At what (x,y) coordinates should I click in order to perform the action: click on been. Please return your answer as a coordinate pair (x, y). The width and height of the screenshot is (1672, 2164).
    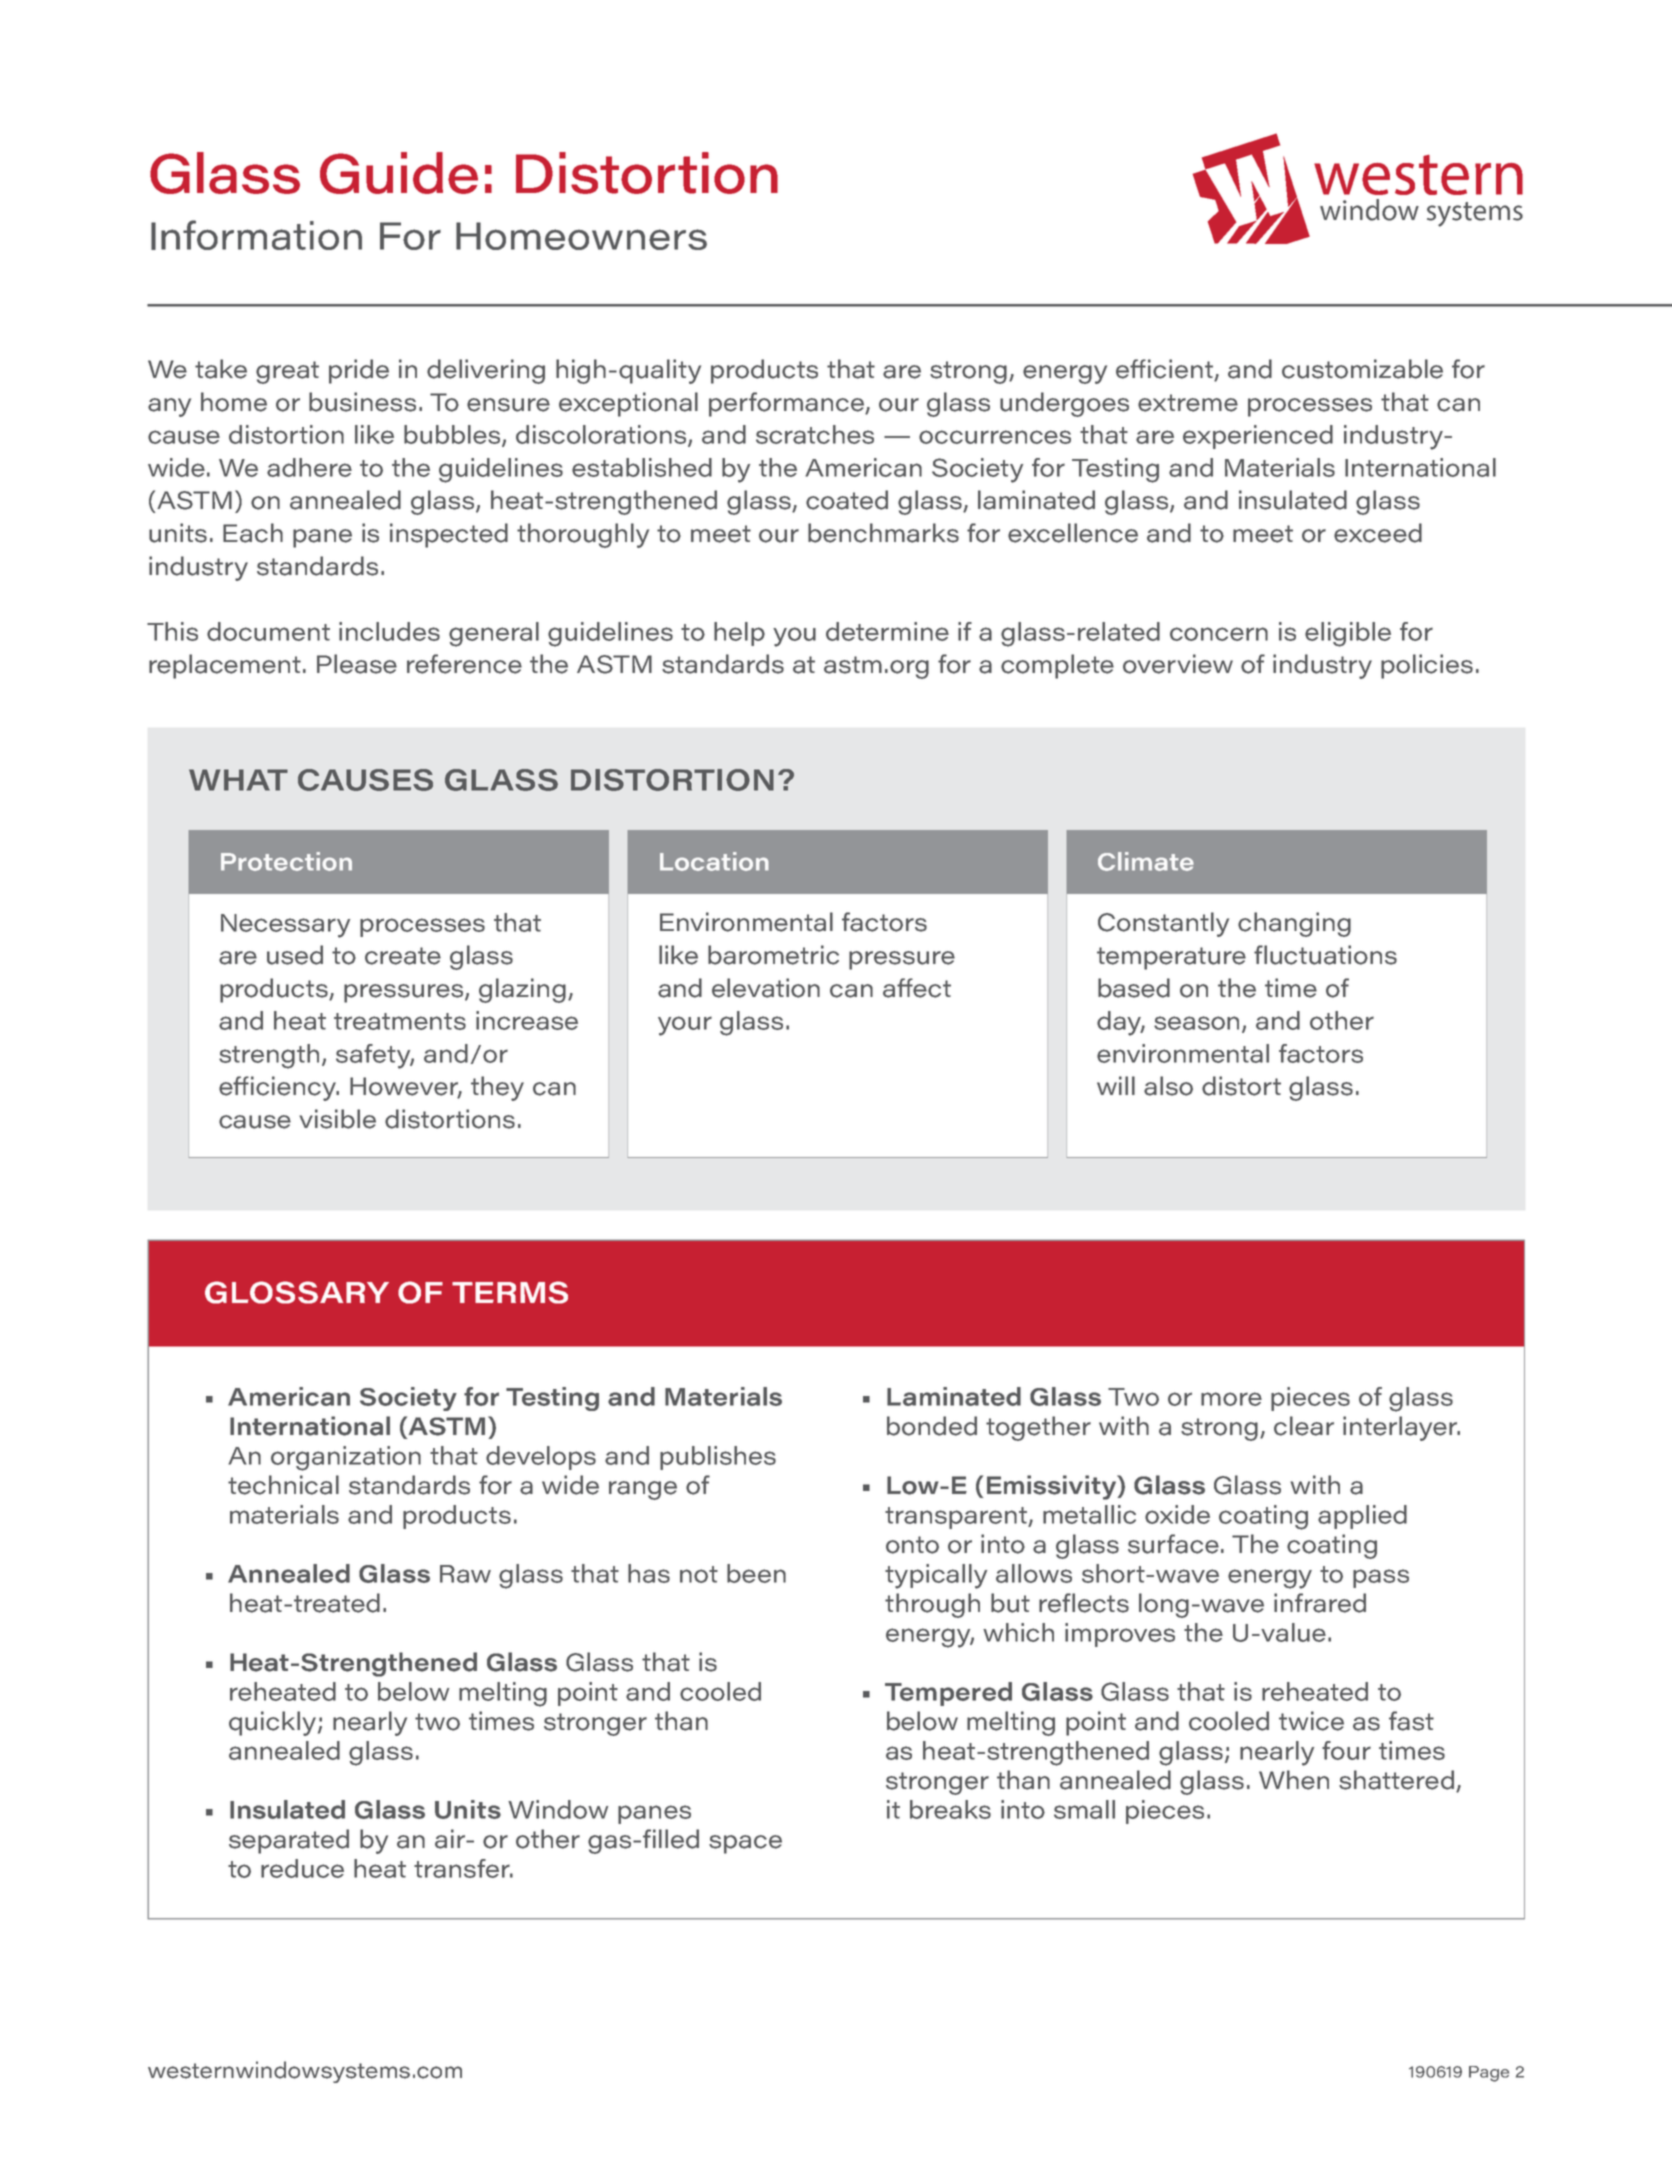
    Looking at the image, I should click on (756, 1573).
